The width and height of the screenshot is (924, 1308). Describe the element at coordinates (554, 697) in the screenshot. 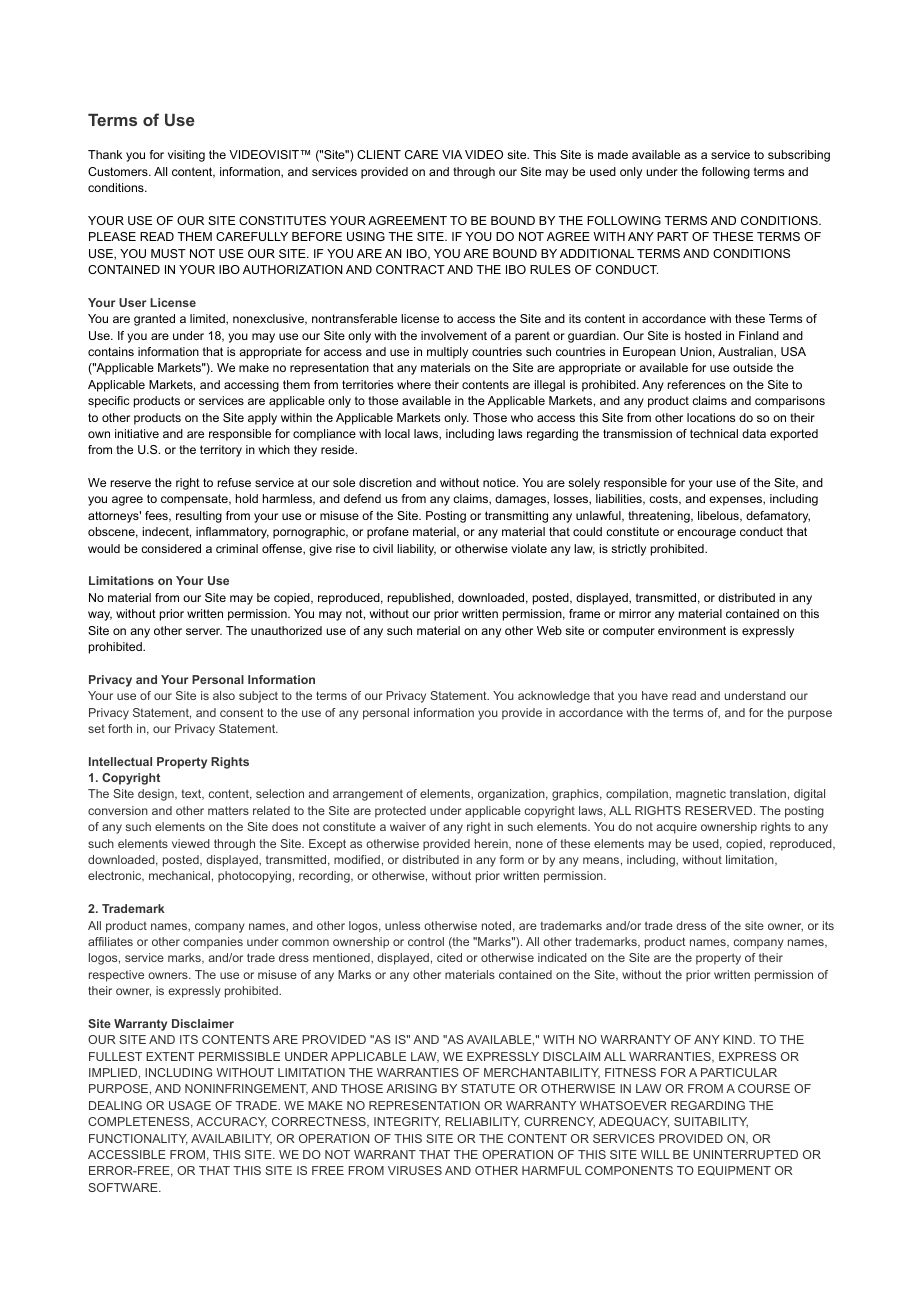

I see `acknowledge` at that location.
